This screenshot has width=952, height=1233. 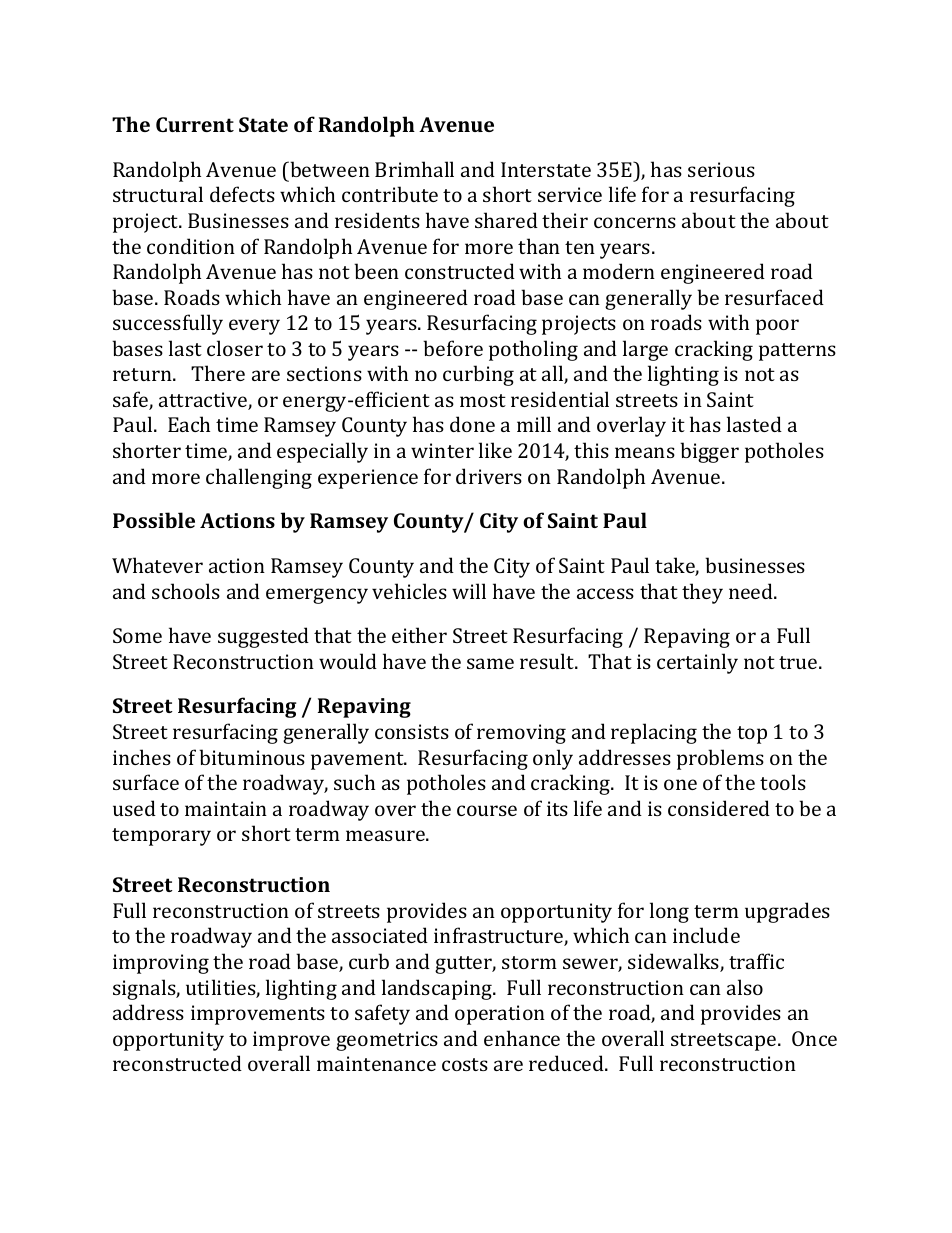 What do you see at coordinates (465, 1064) in the screenshot?
I see `costs` at bounding box center [465, 1064].
